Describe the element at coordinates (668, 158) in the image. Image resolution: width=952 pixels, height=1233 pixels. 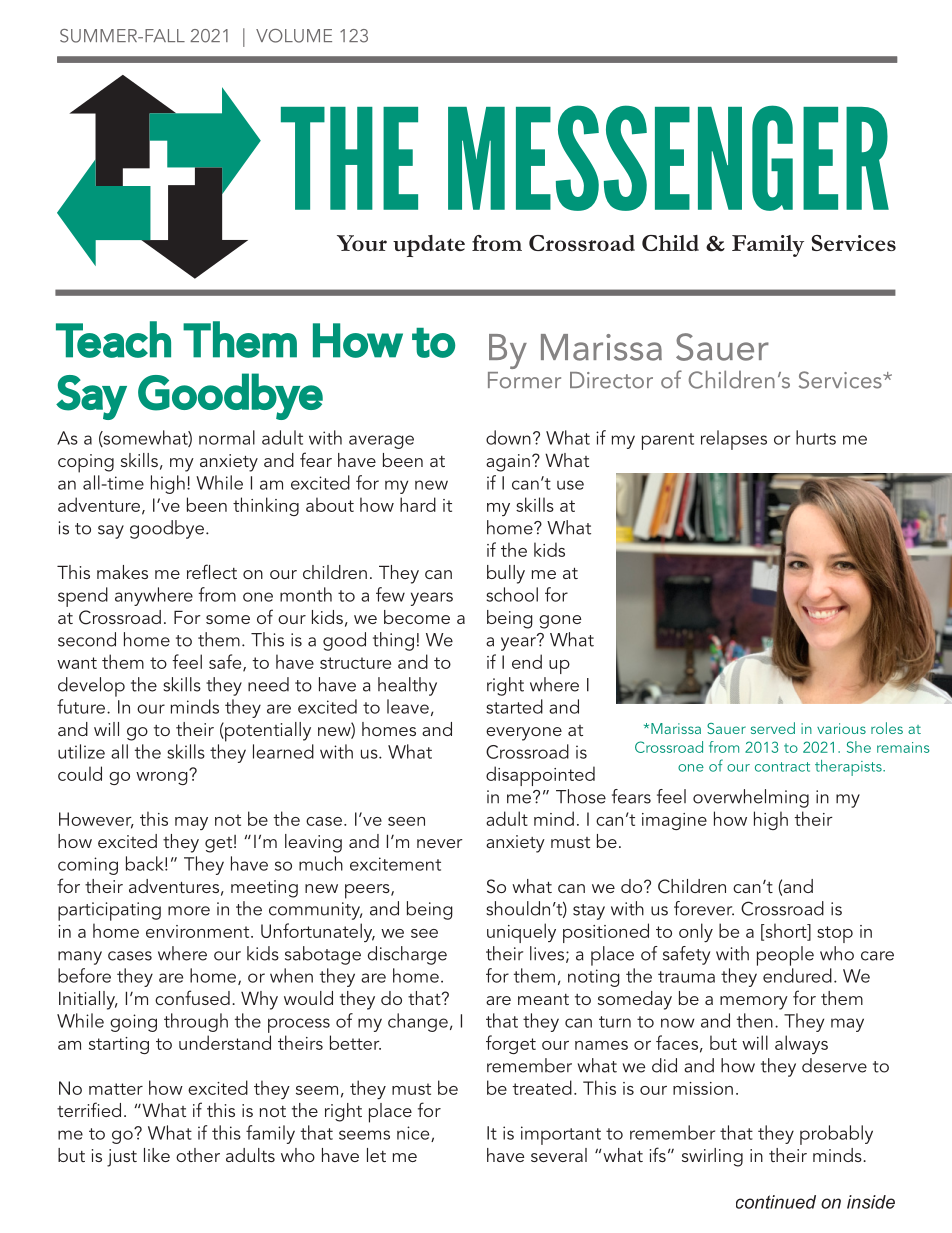
I see `MESSENGER` at that location.
